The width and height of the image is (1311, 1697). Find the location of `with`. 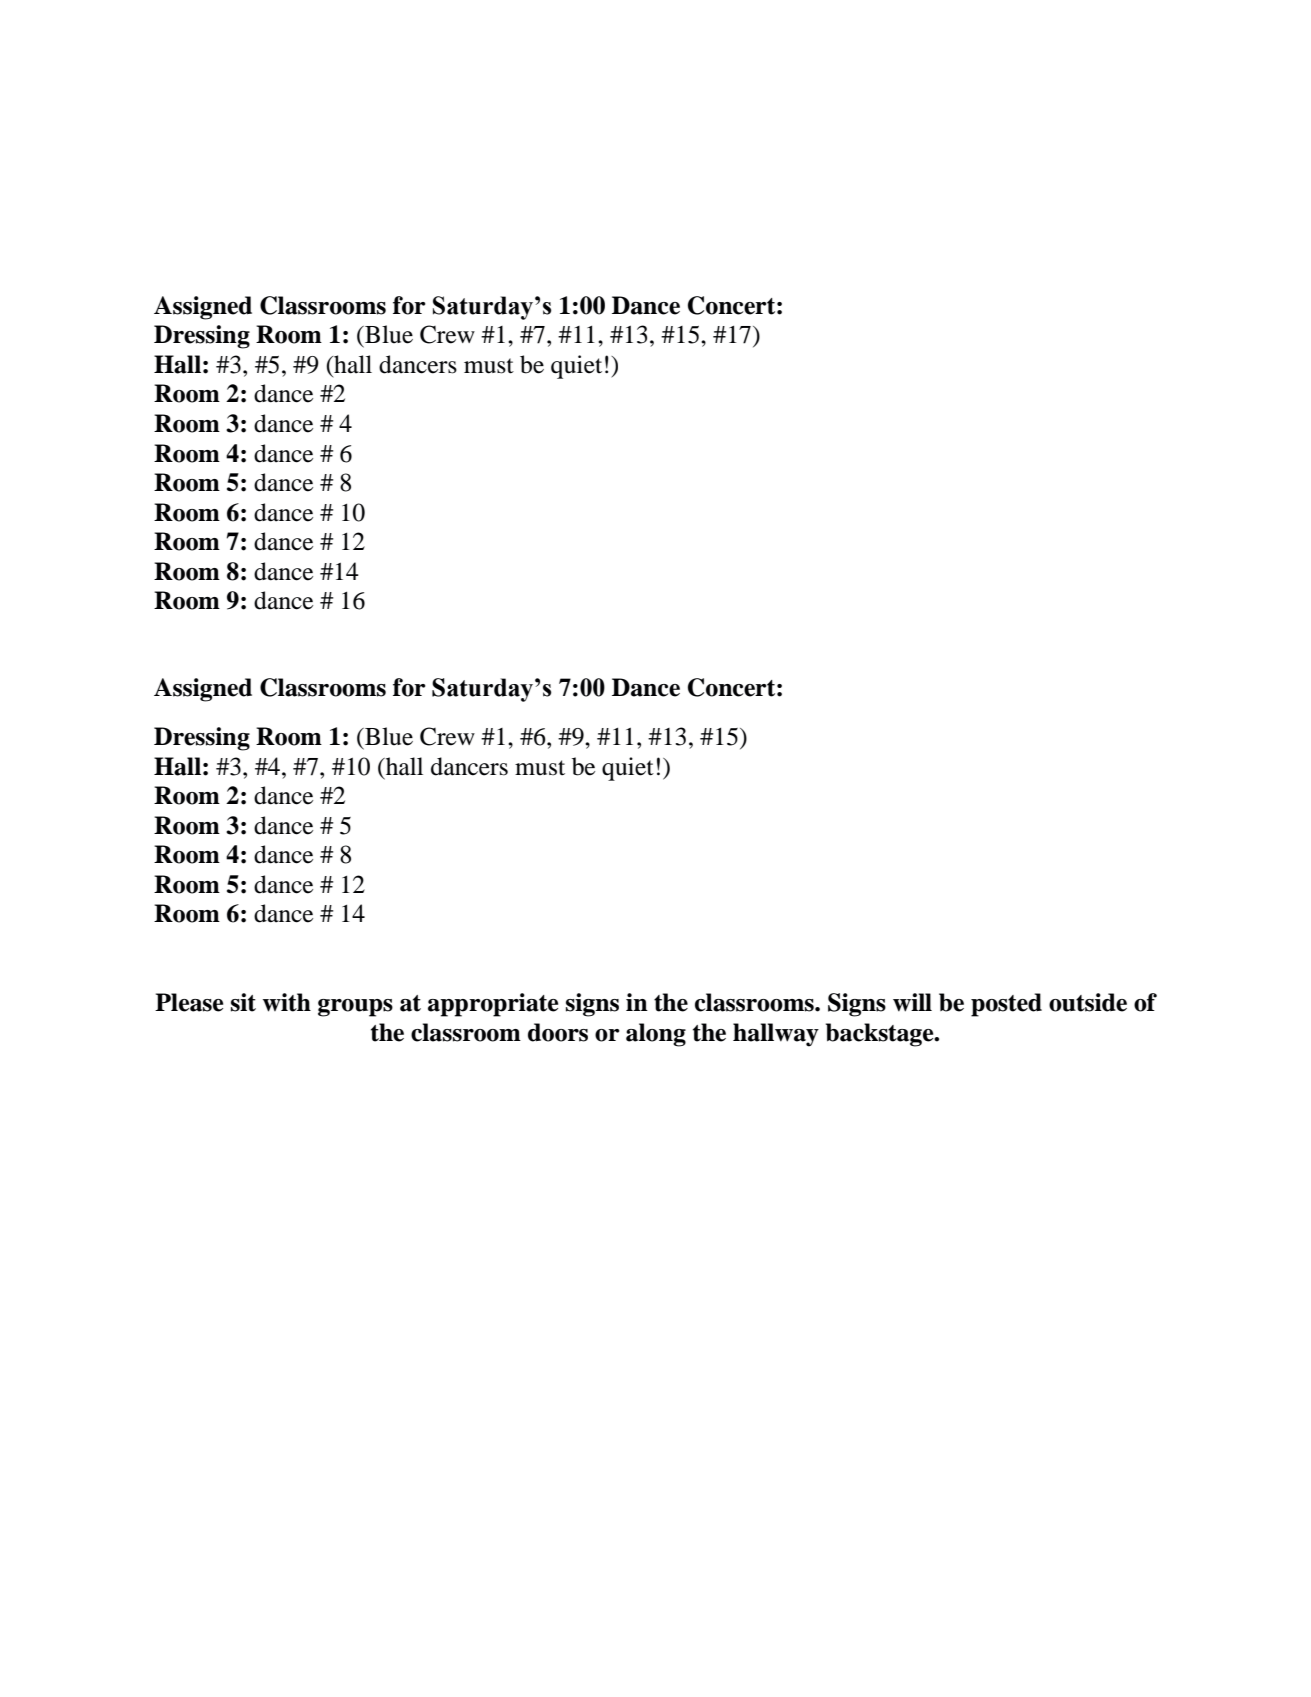

with is located at coordinates (287, 1002).
